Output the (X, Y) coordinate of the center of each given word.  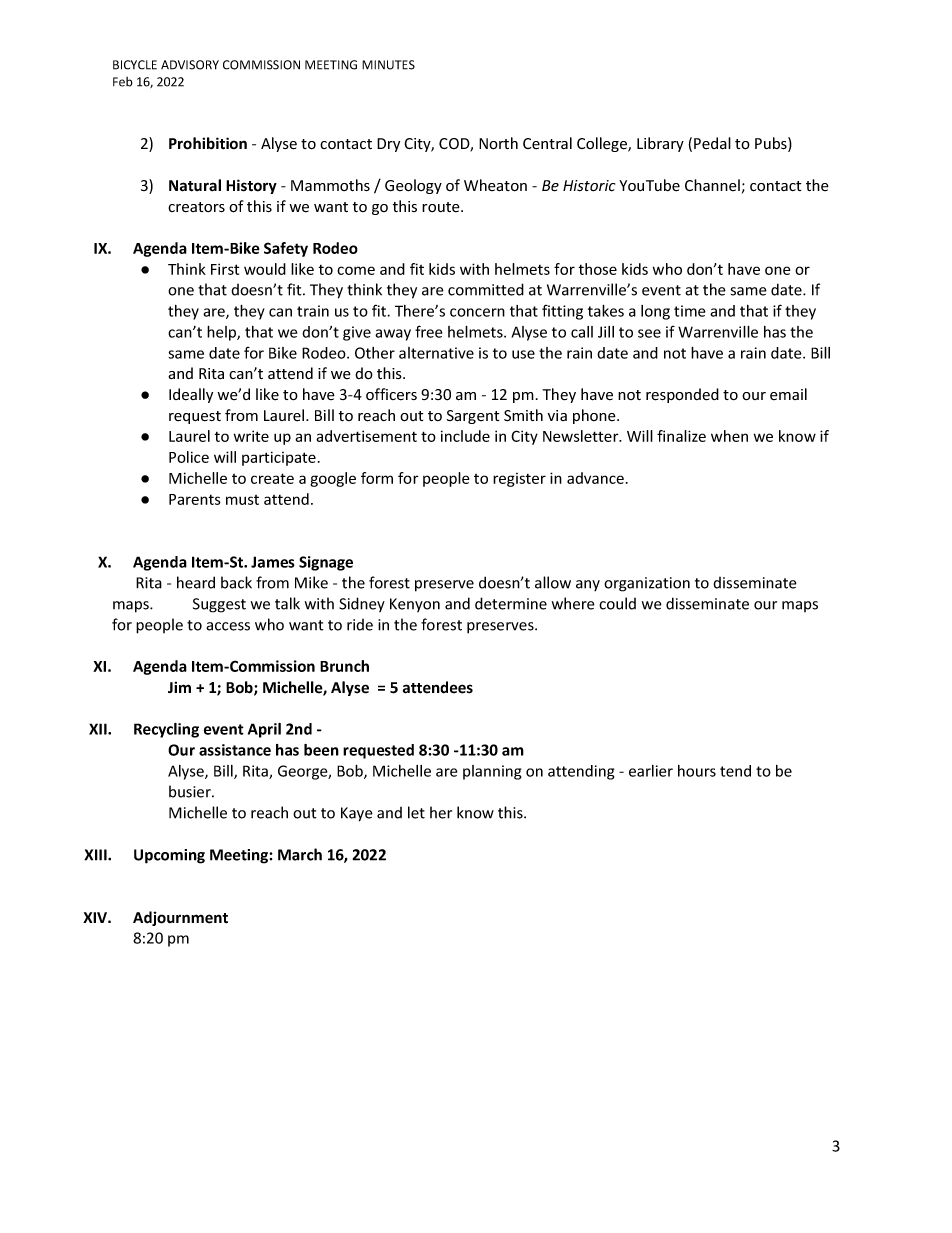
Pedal (712, 143)
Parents (195, 499)
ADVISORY (190, 65)
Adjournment (180, 918)
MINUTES (388, 65)
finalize (681, 436)
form (377, 478)
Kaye (357, 814)
